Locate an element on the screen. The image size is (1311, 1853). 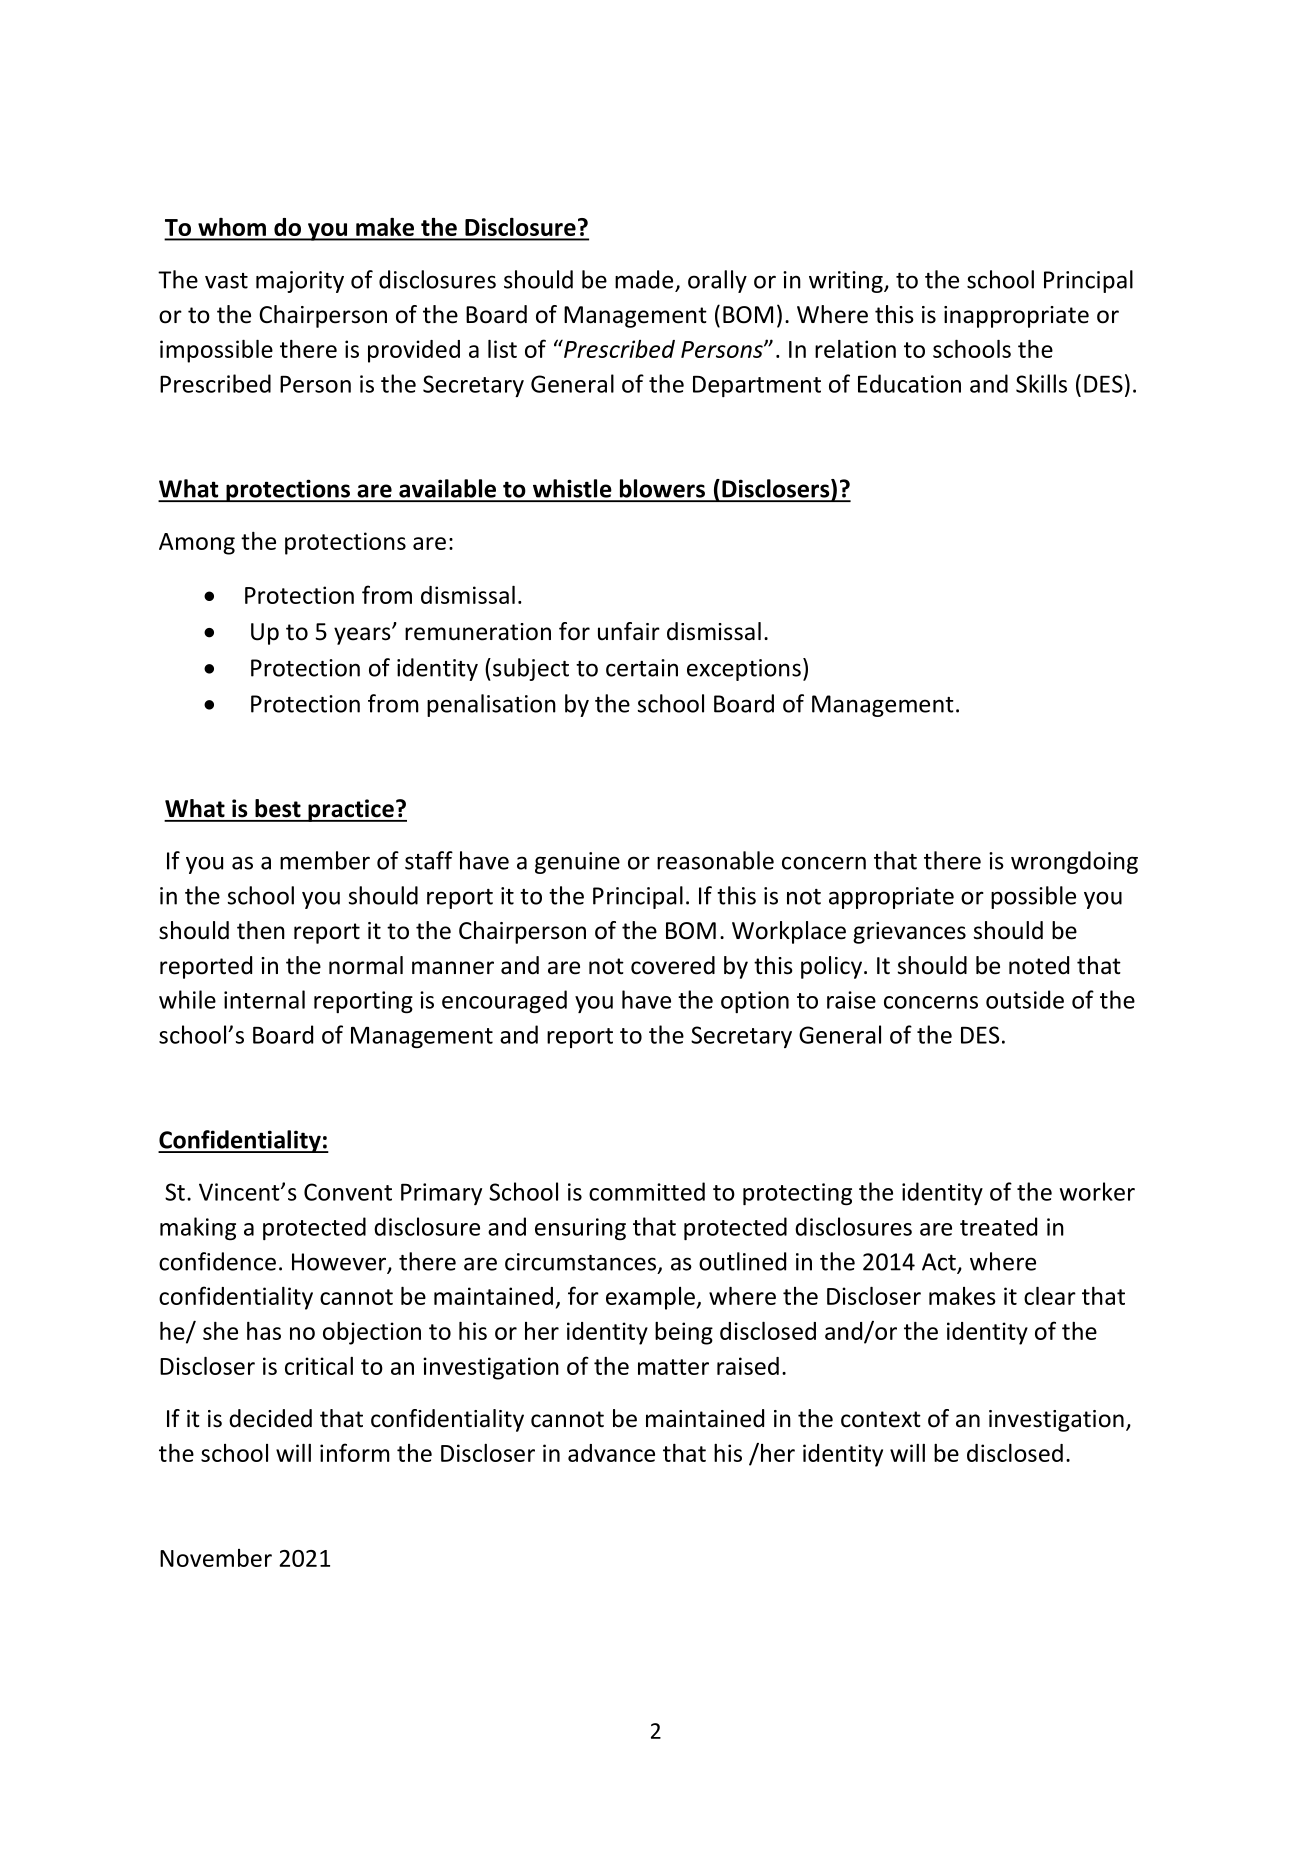
made is located at coordinates (644, 279).
